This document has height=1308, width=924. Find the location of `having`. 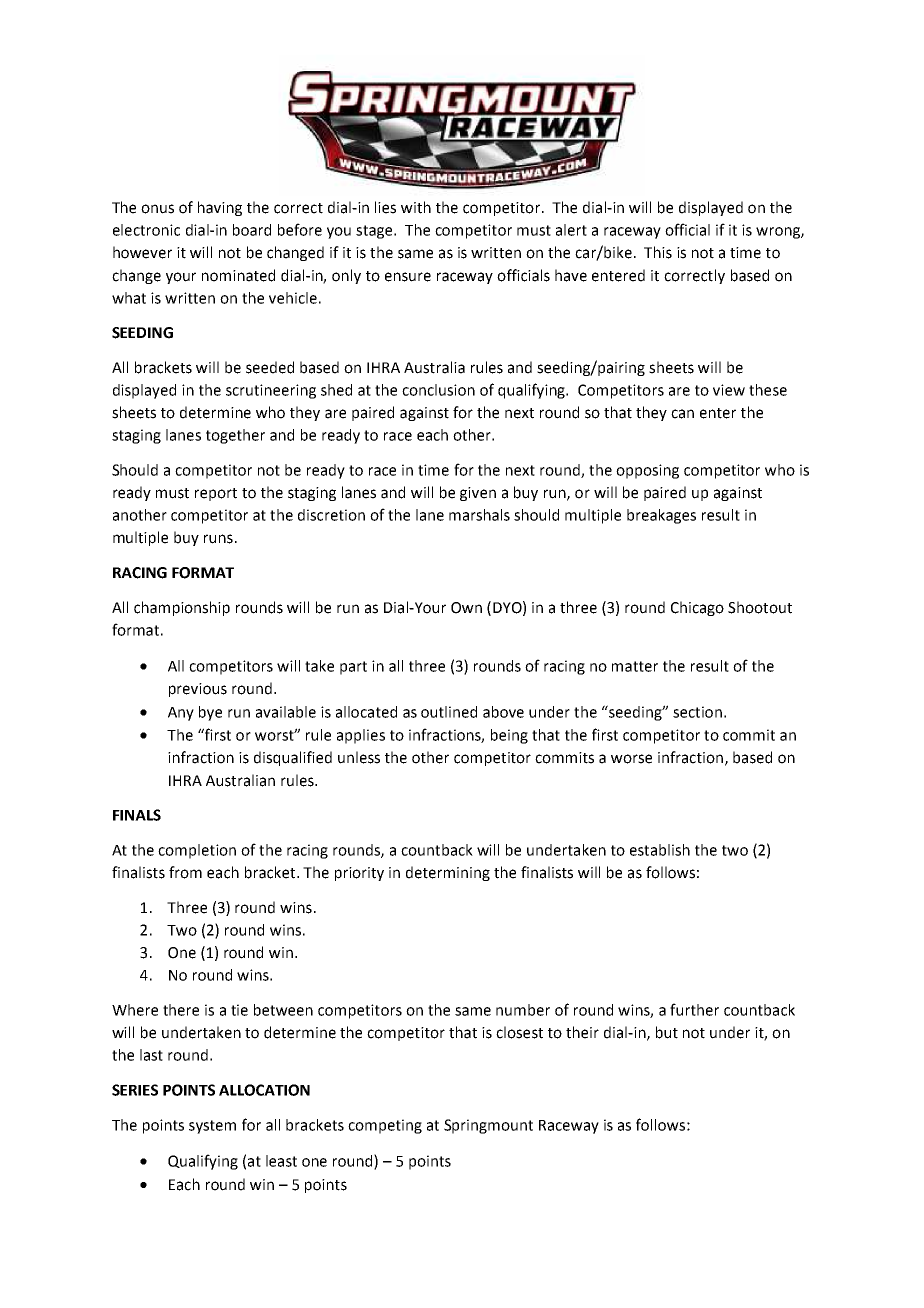

having is located at coordinates (220, 208).
